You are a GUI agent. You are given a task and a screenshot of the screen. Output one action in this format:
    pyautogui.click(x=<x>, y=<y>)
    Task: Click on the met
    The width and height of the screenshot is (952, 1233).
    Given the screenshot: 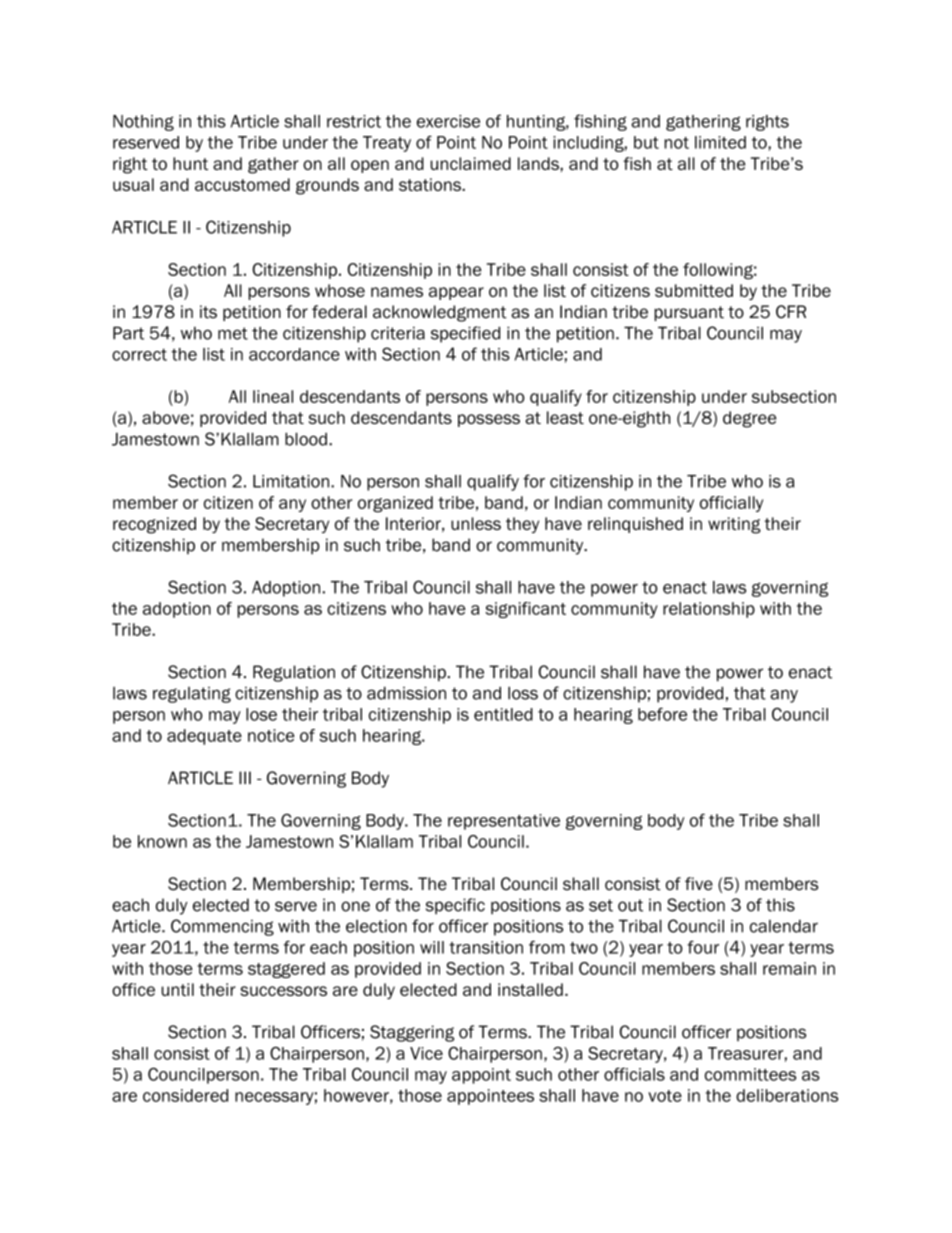 What is the action you would take?
    pyautogui.click(x=233, y=333)
